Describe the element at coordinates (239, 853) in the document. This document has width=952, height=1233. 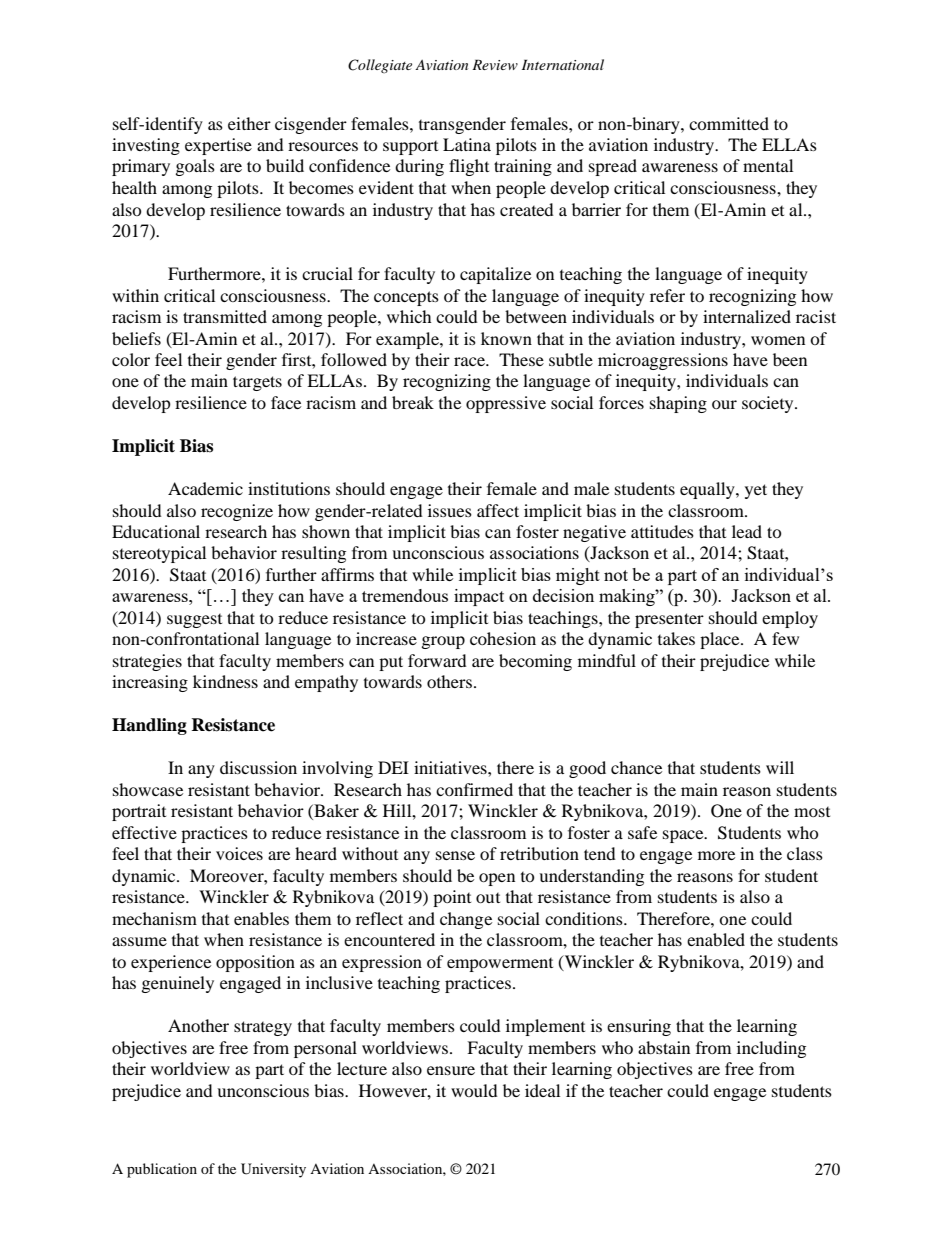
I see `voices` at that location.
